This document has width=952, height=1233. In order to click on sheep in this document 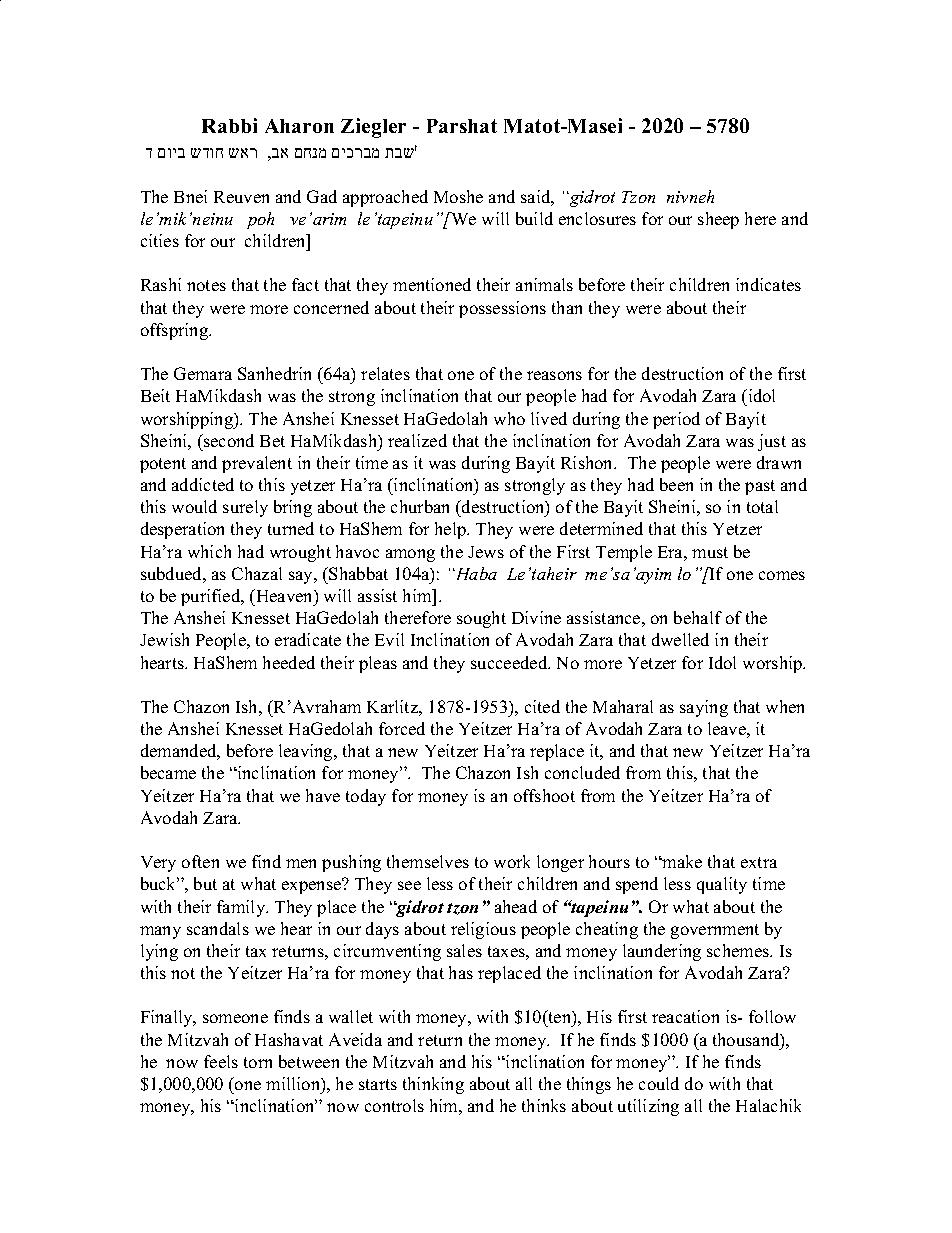, I will do `click(718, 220)`.
